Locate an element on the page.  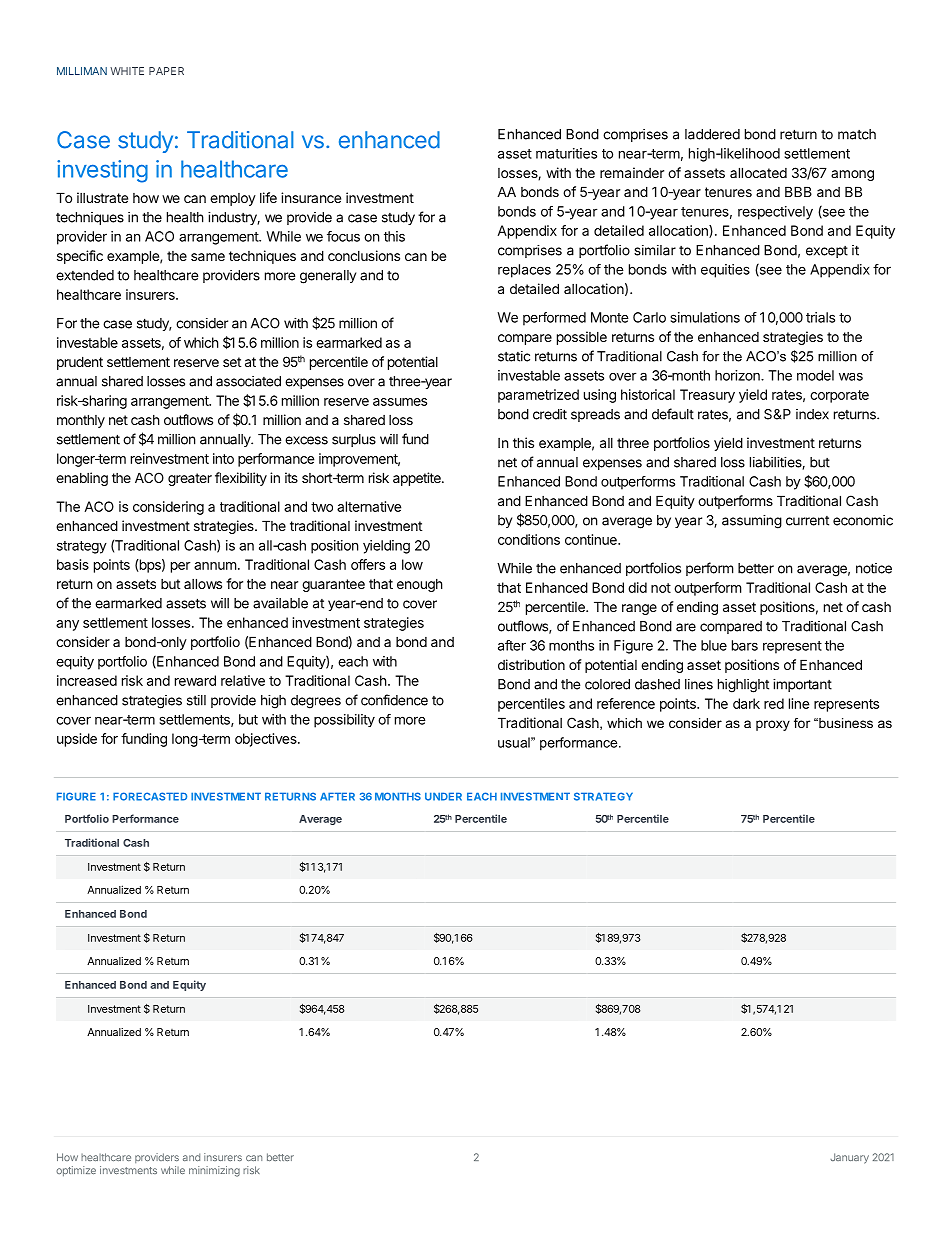
match is located at coordinates (857, 134).
